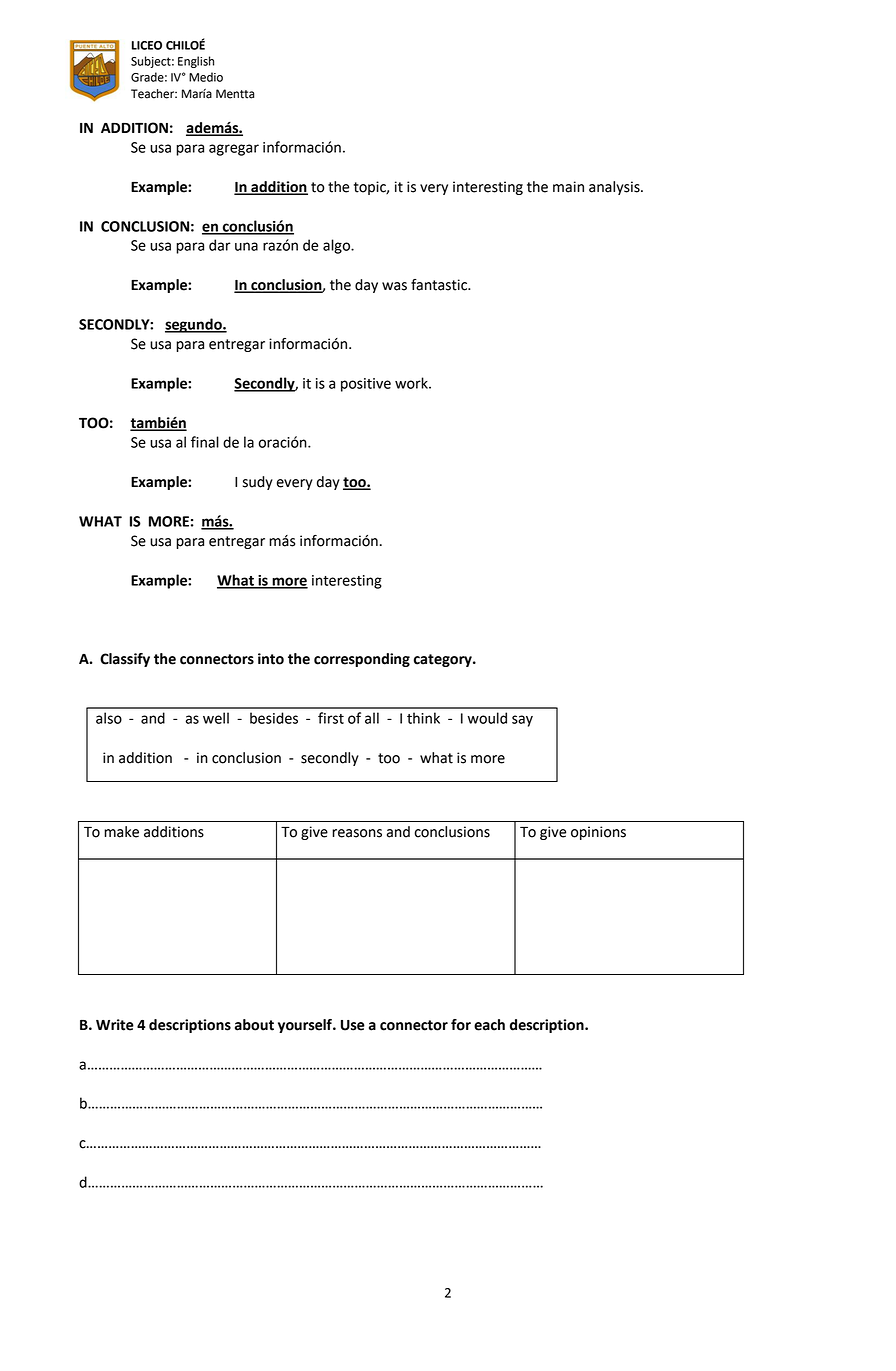 This page has height=1371, width=896. What do you see at coordinates (568, 187) in the page?
I see `main` at bounding box center [568, 187].
